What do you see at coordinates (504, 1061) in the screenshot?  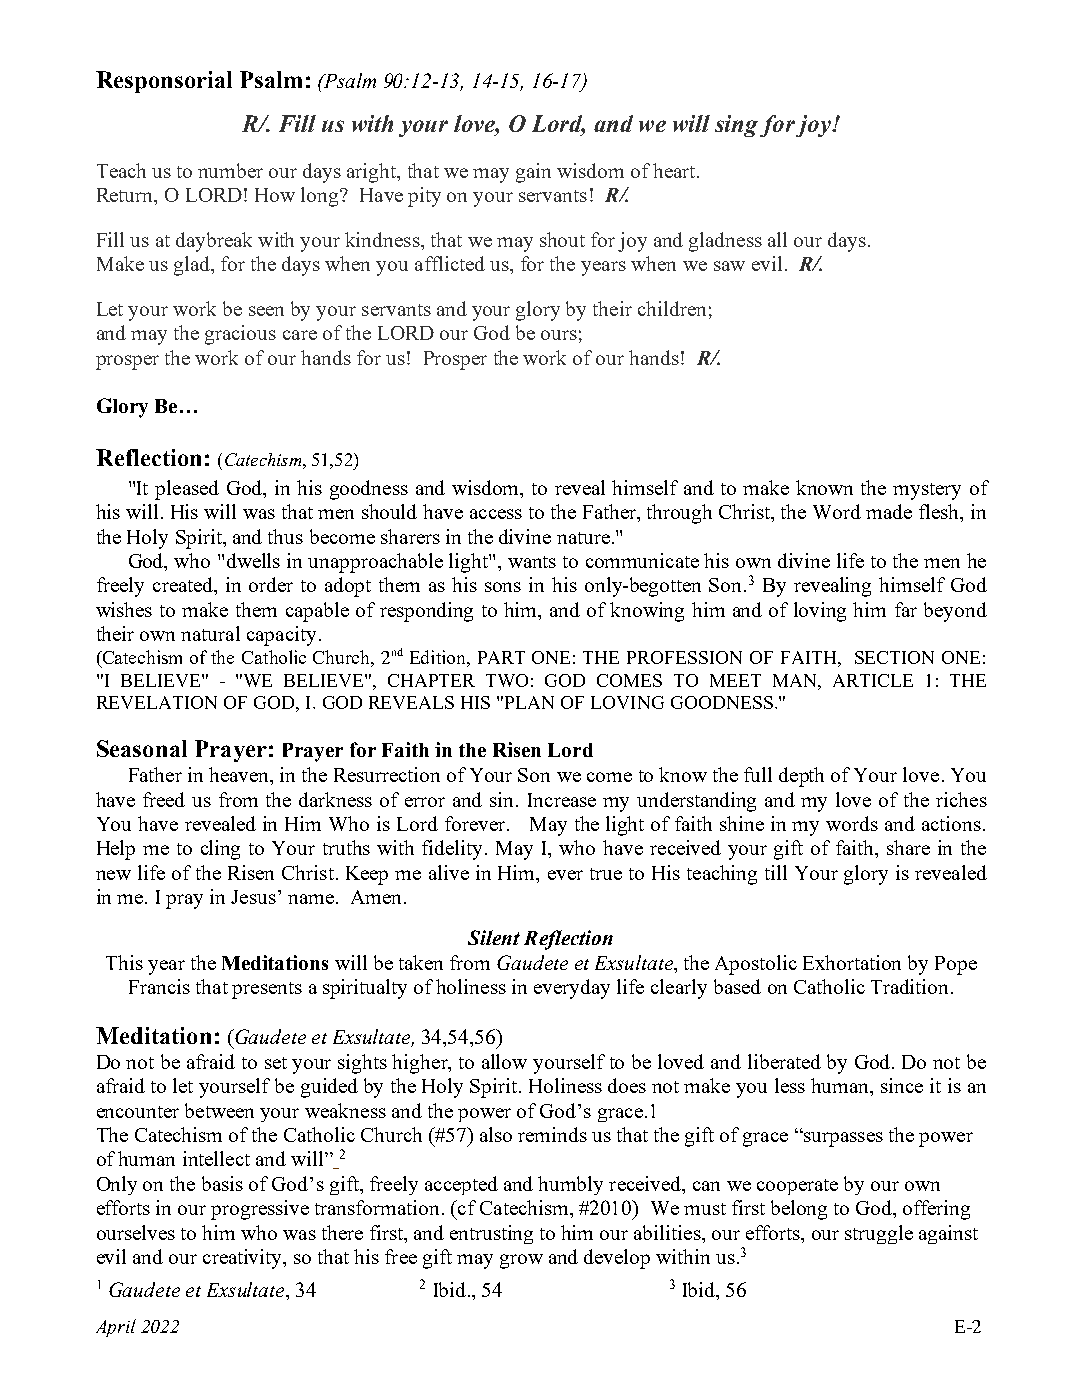 I see `allow` at bounding box center [504, 1061].
